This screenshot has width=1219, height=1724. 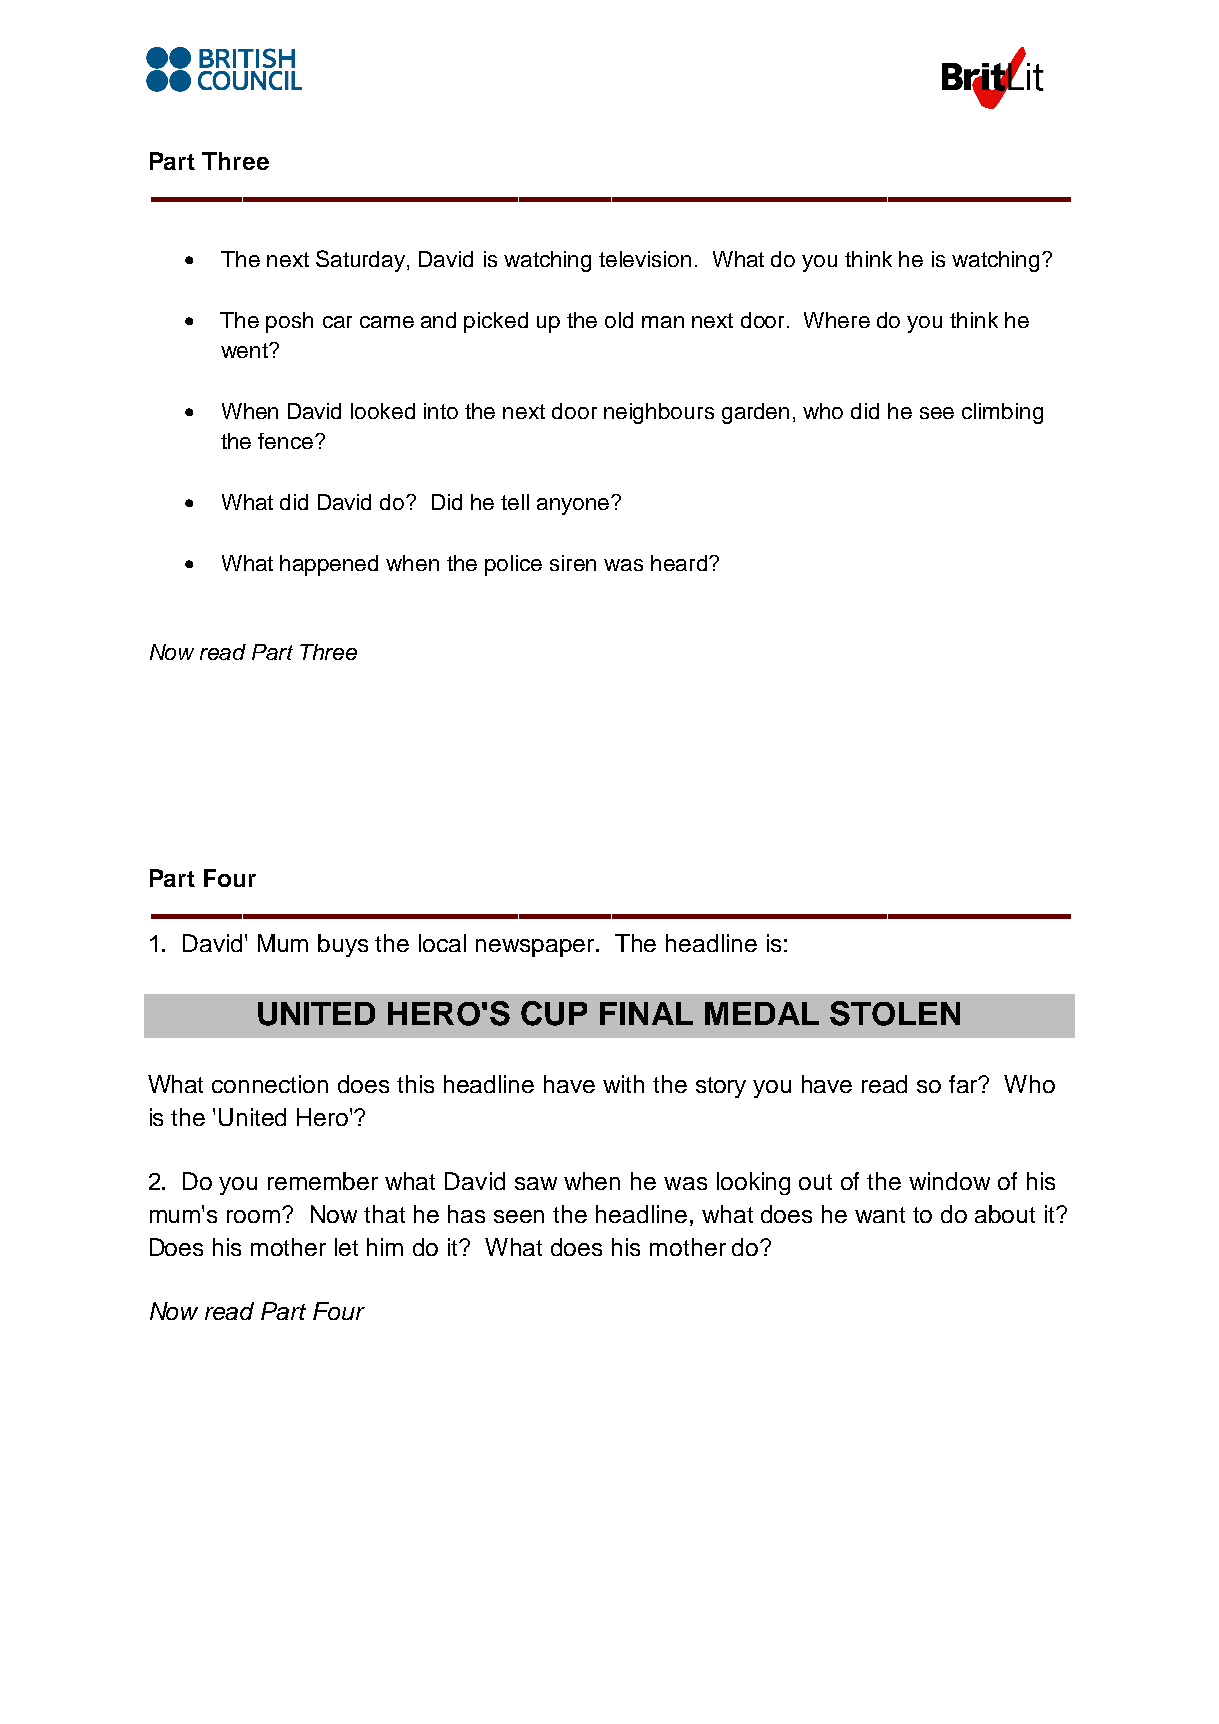 I want to click on siren, so click(x=573, y=563).
